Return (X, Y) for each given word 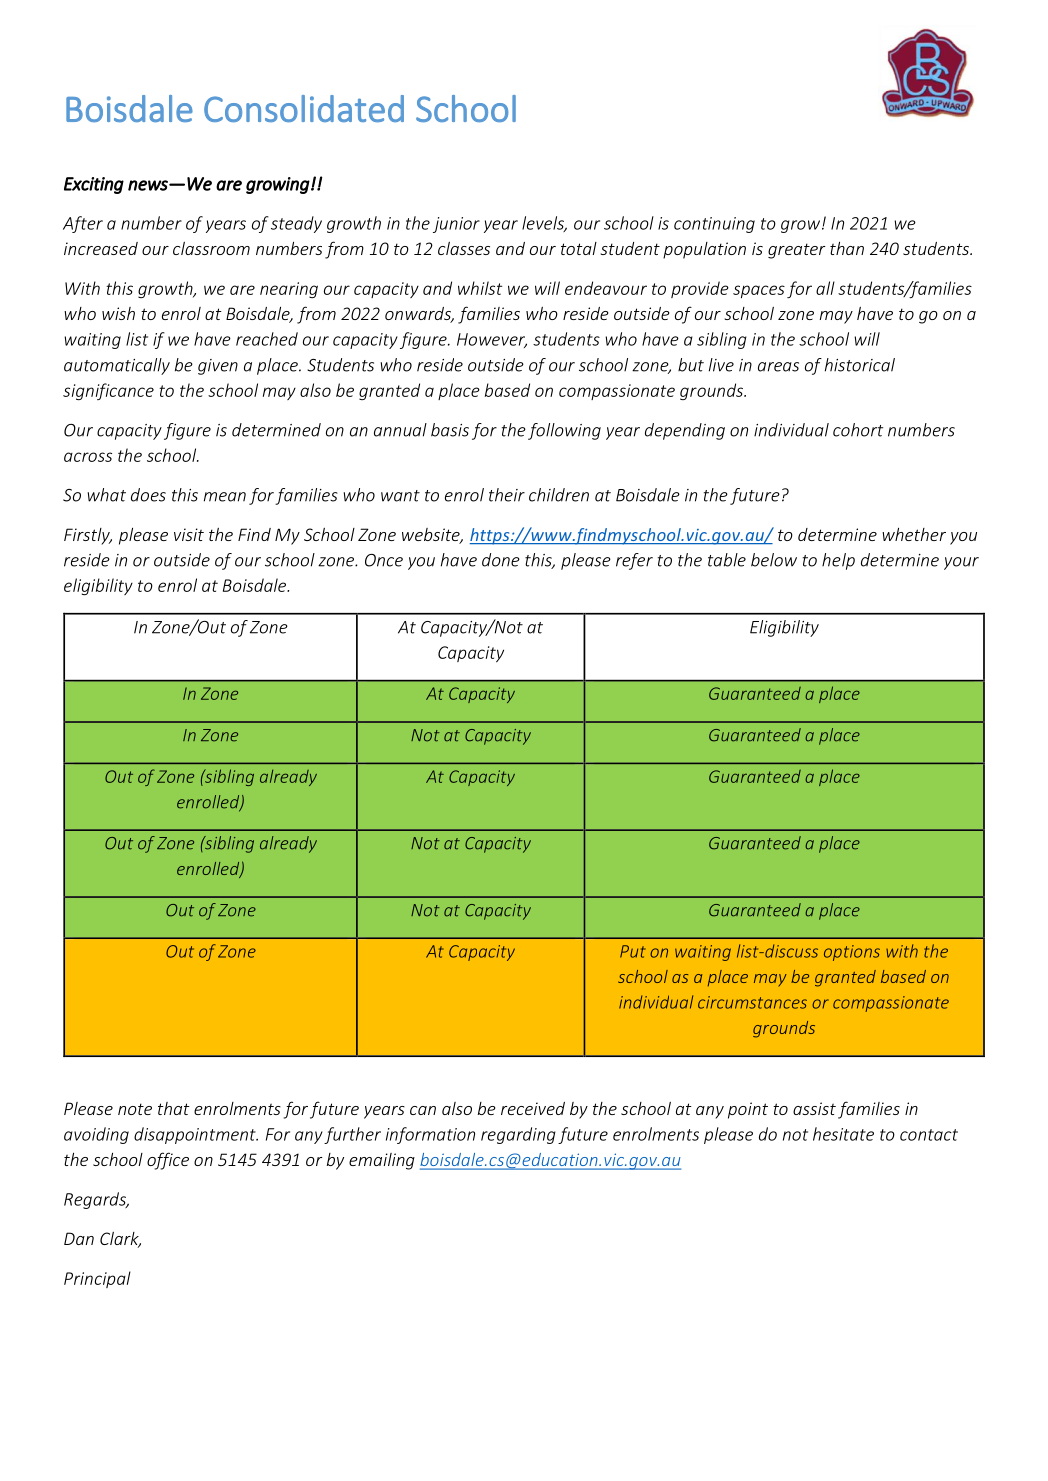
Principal (97, 1279)
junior (456, 225)
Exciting (94, 185)
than (847, 248)
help (838, 561)
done (501, 560)
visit (189, 534)
